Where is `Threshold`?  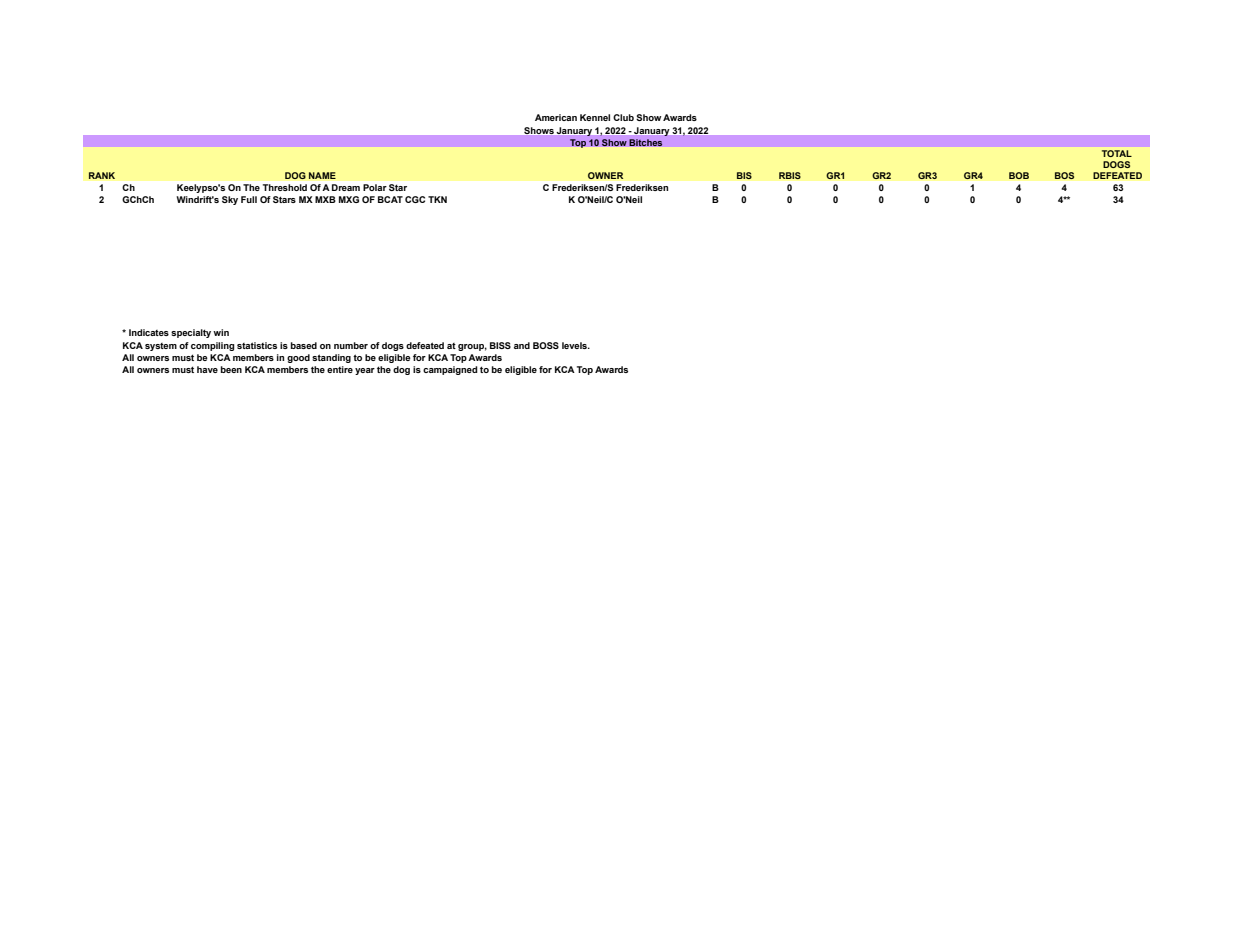 Threshold is located at coordinates (285, 187).
